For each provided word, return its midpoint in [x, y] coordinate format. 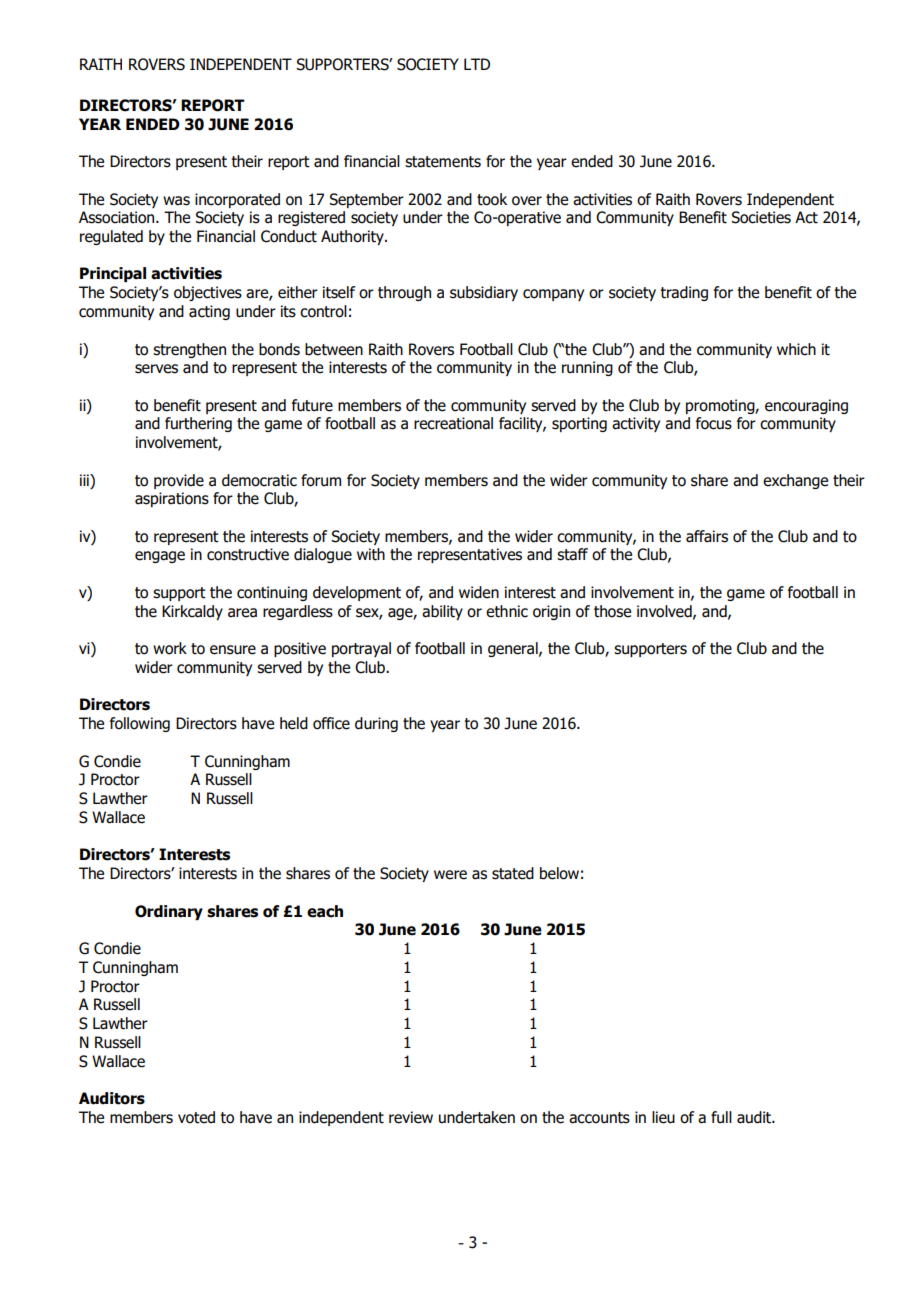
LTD [477, 64]
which [796, 349]
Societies [761, 217]
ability [442, 612]
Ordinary [169, 912]
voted [196, 1117]
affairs [707, 536]
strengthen [189, 350]
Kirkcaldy [192, 612]
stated [513, 873]
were [450, 875]
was [176, 201]
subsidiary [484, 293]
